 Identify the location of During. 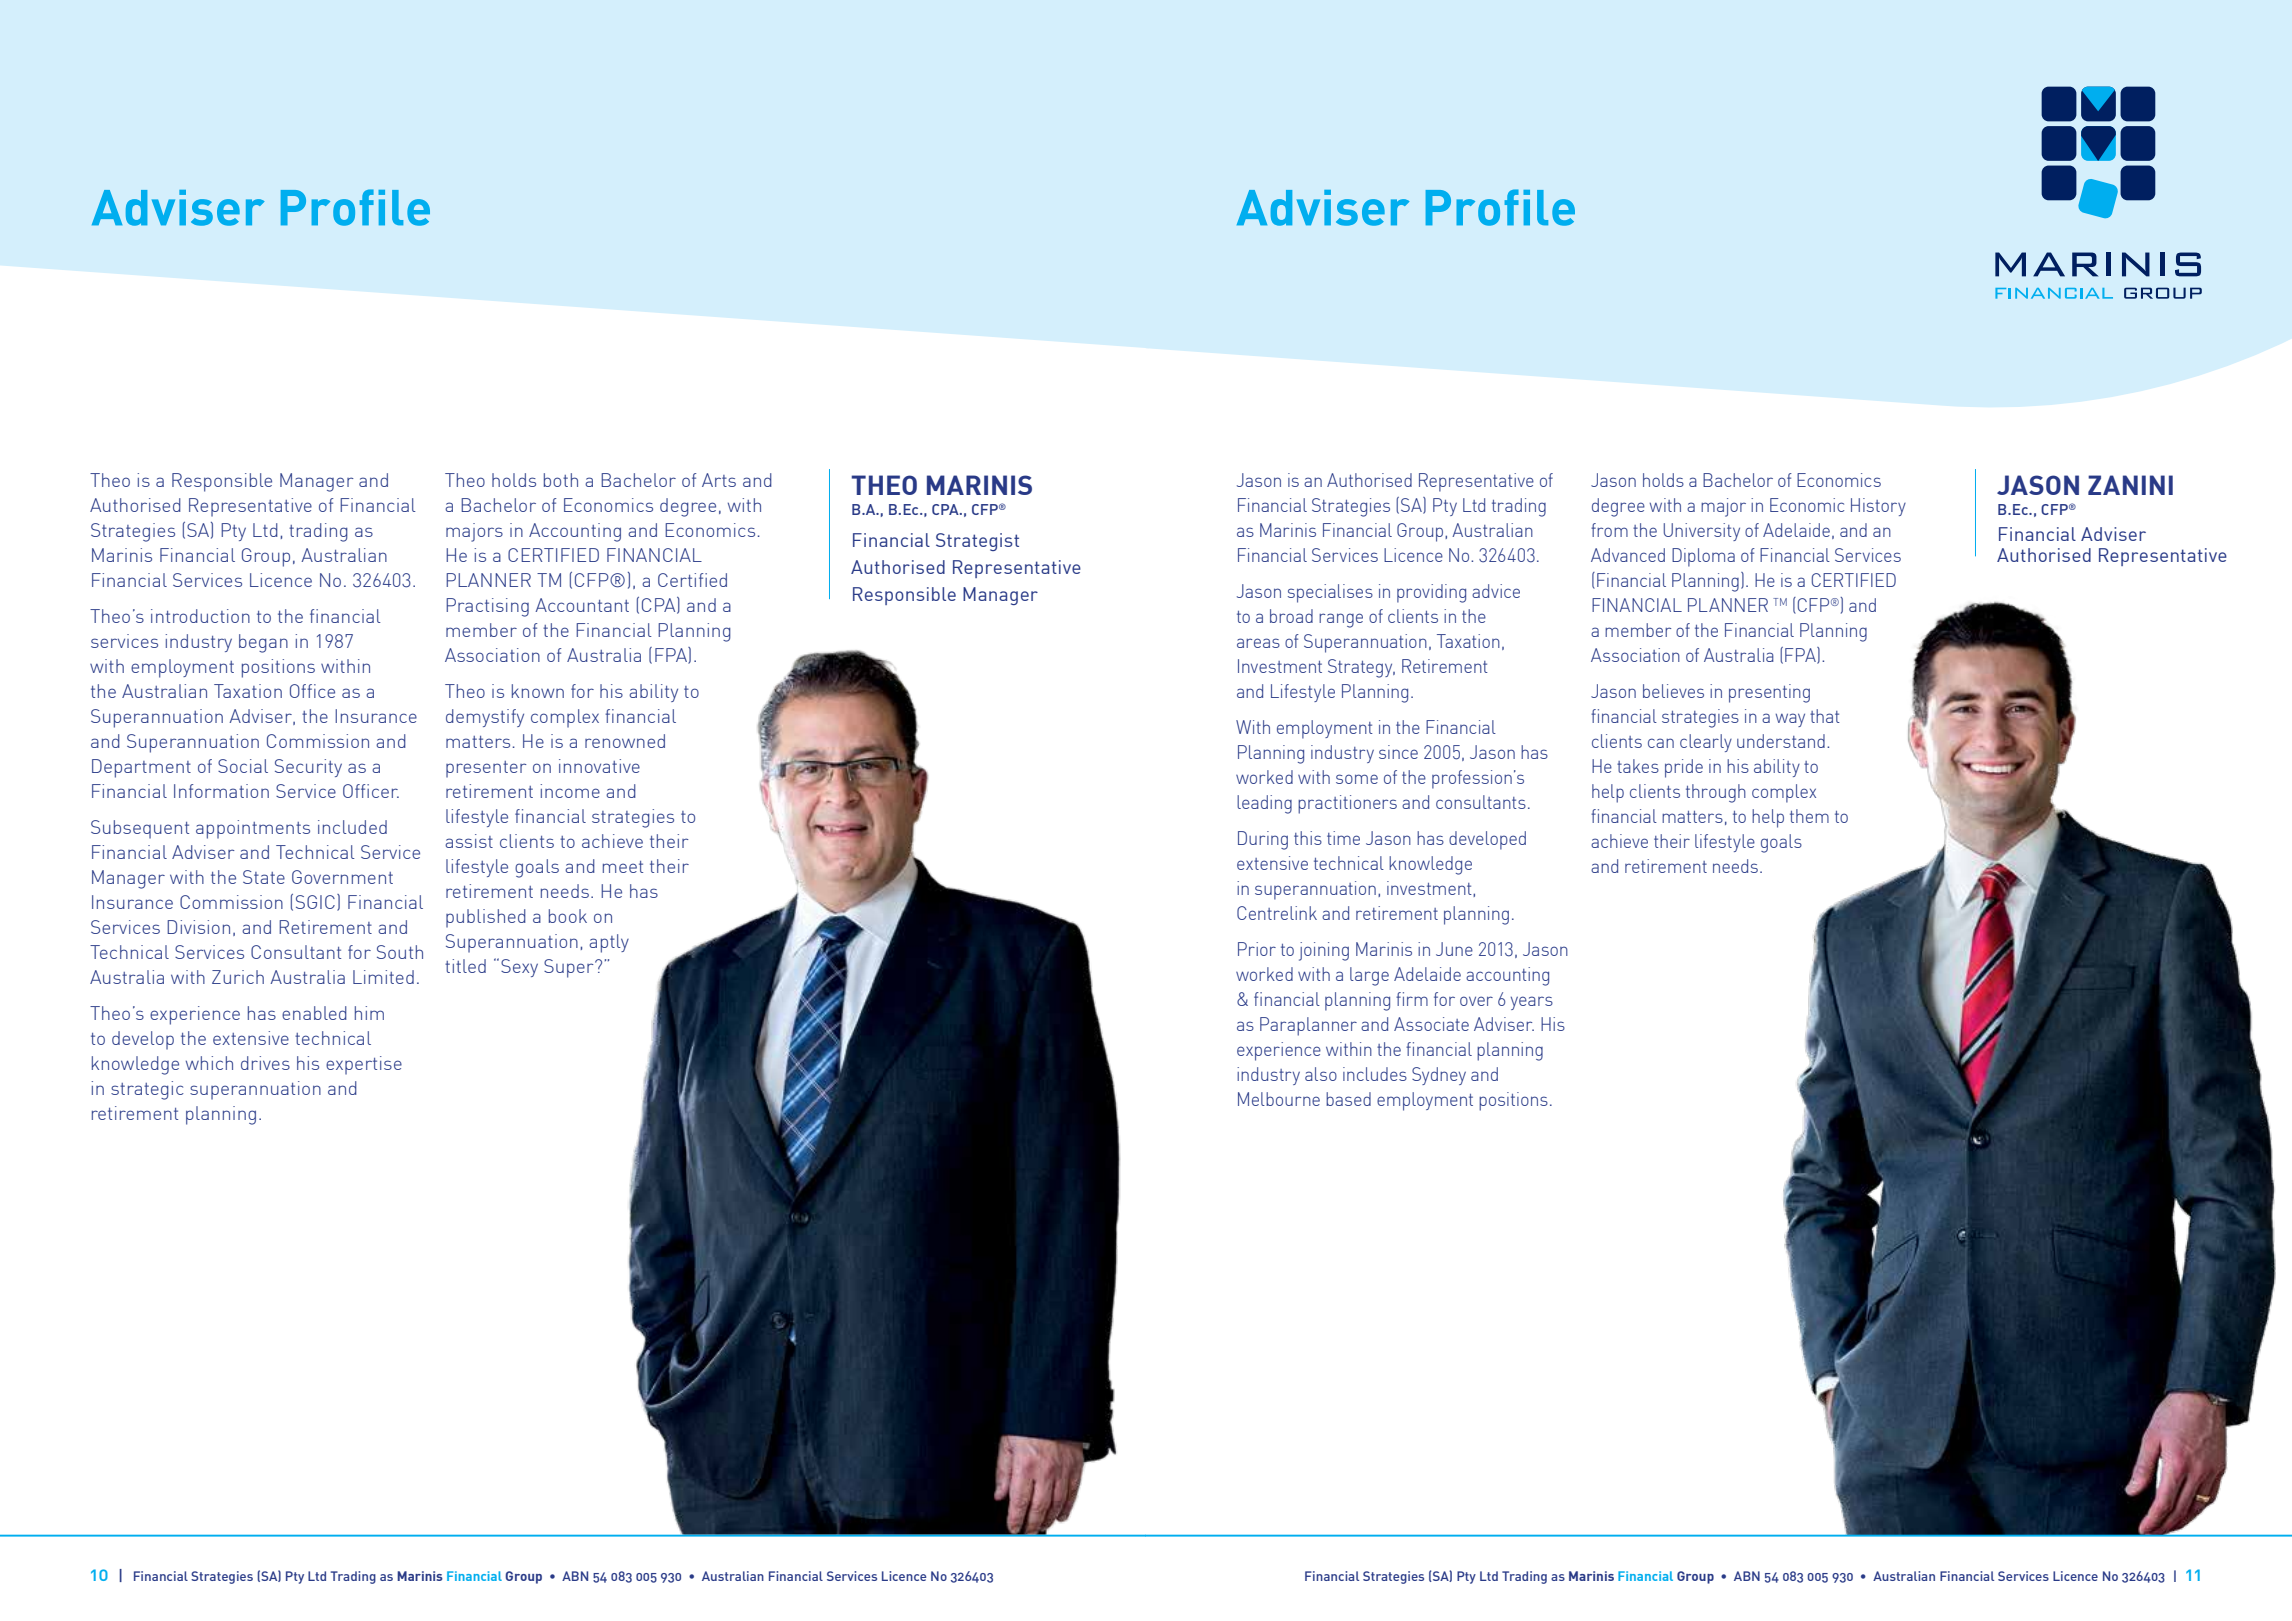
(1263, 840).
